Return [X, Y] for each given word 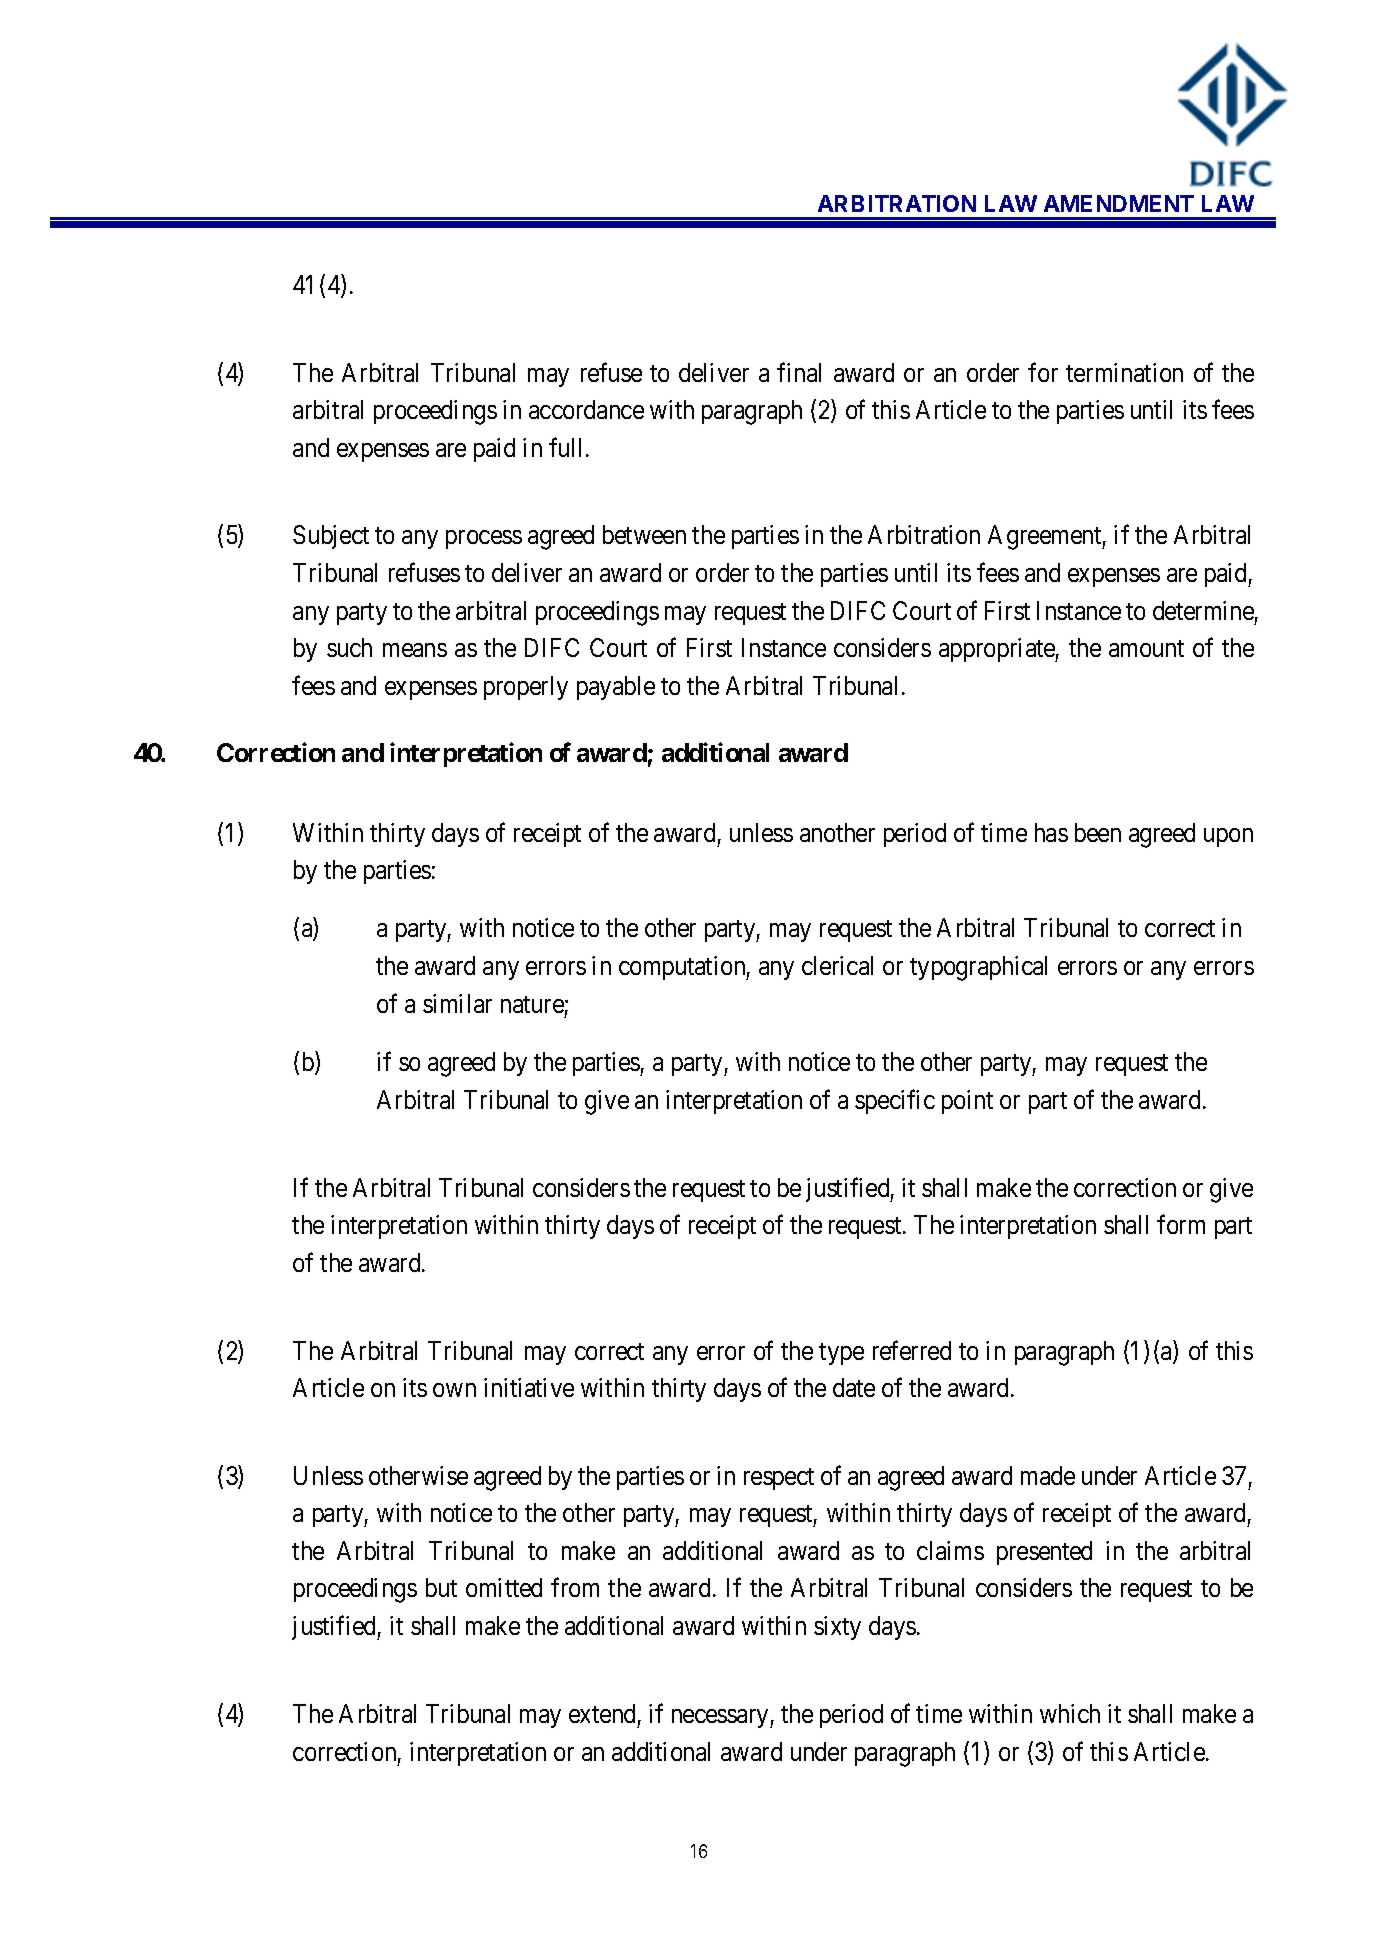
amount [1146, 648]
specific [895, 1101]
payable [616, 688]
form [1181, 1224]
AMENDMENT [1119, 203]
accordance [586, 409]
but [441, 1587]
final [799, 372]
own [454, 1390]
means [415, 650]
